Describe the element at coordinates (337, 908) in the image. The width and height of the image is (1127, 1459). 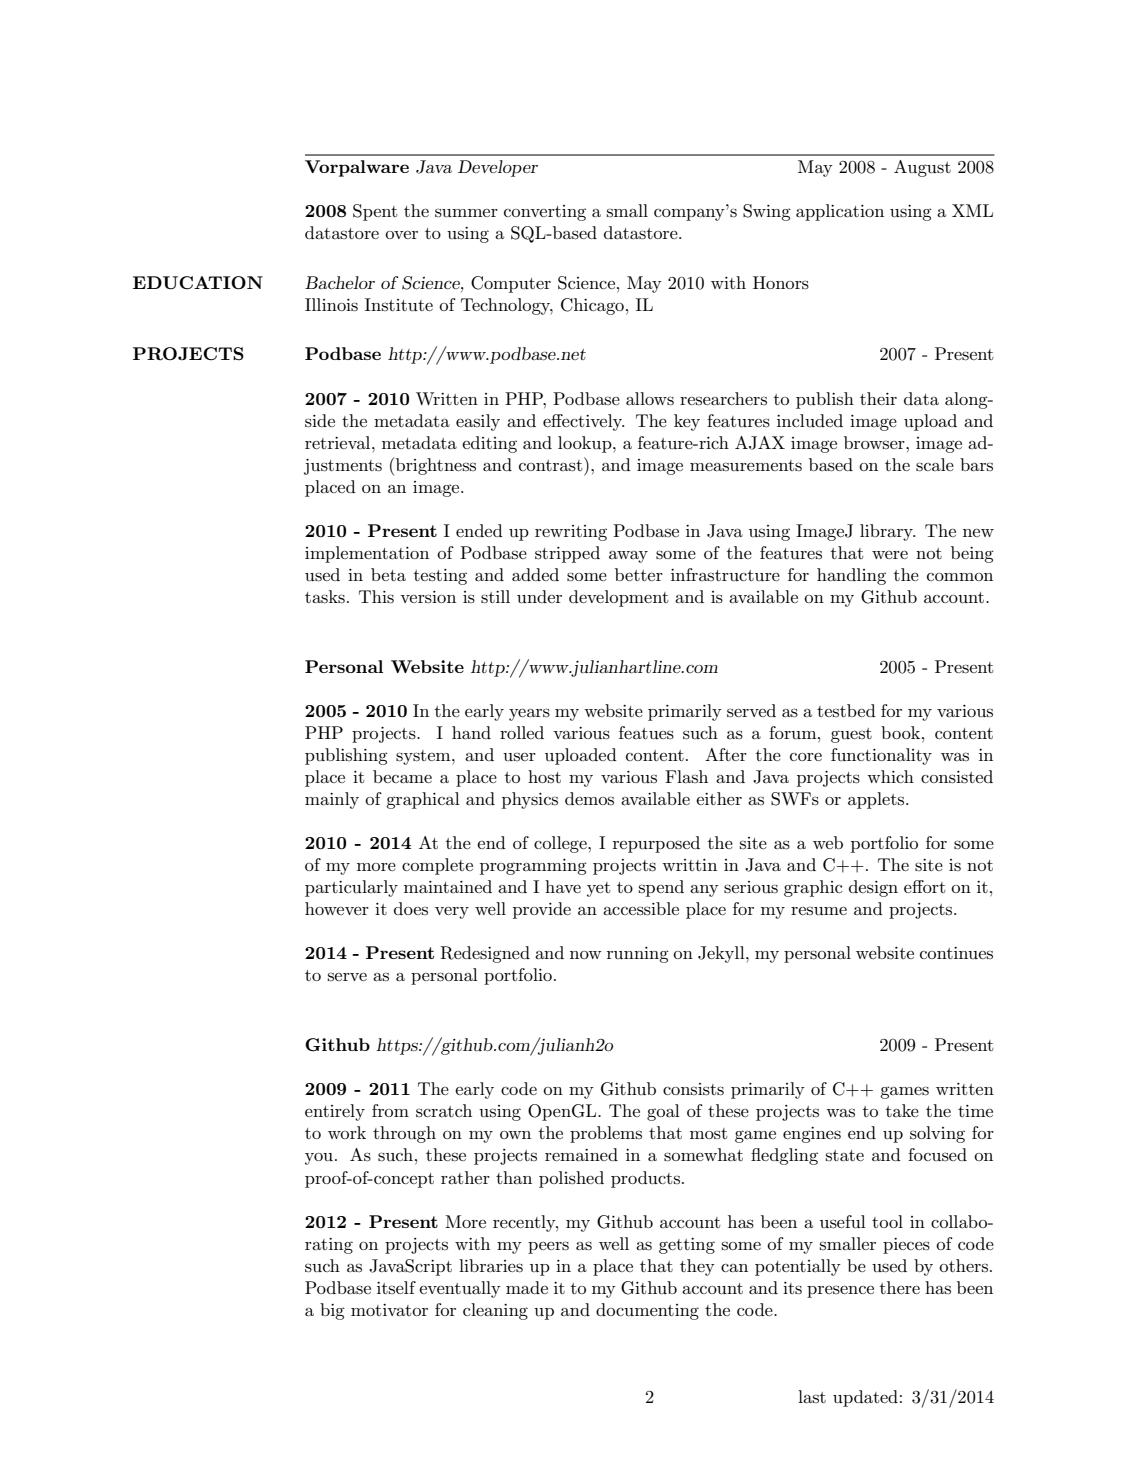
I see `however` at that location.
